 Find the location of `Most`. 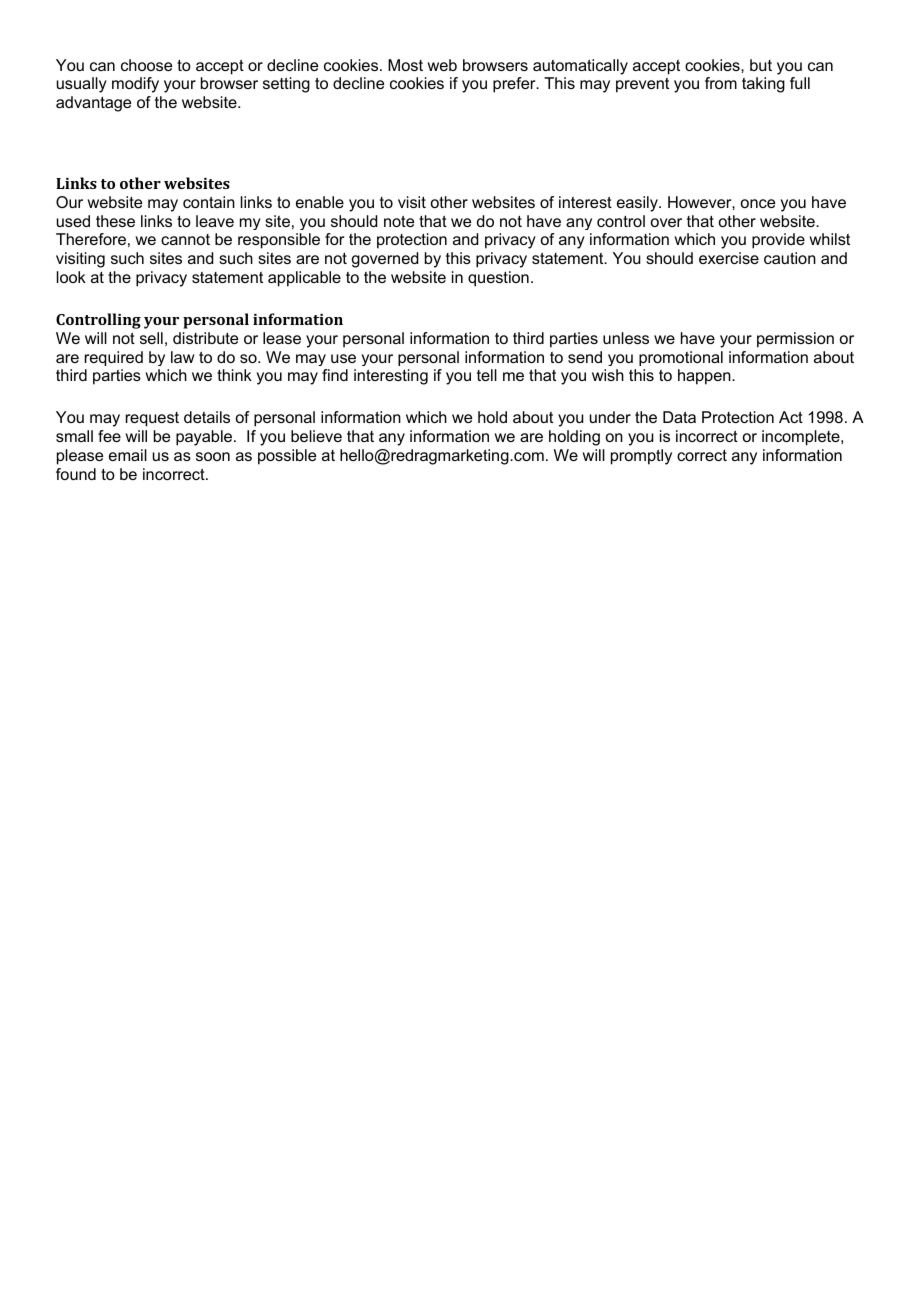

Most is located at coordinates (405, 65).
